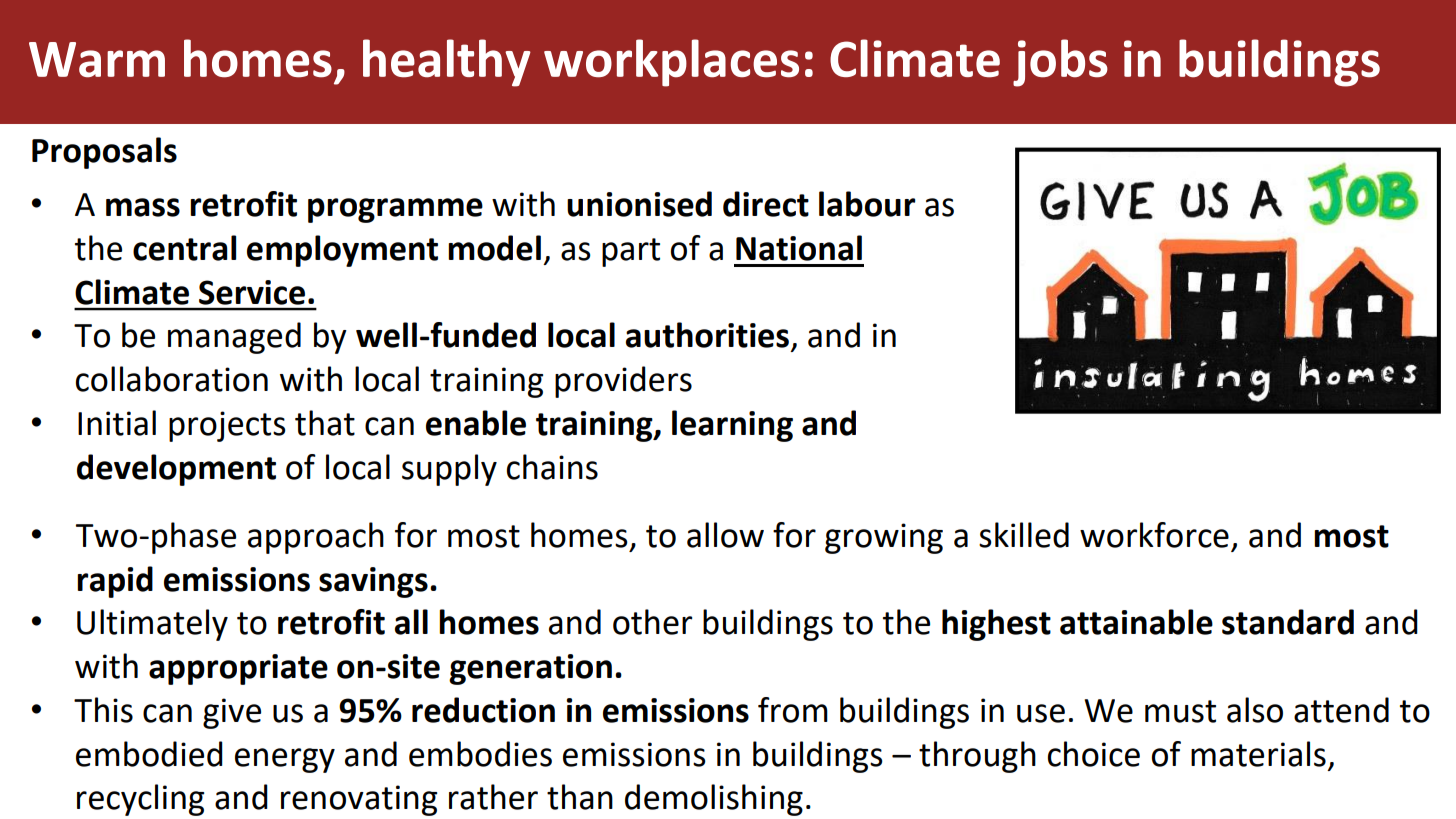  Describe the element at coordinates (97, 60) in the image. I see `Warm` at that location.
